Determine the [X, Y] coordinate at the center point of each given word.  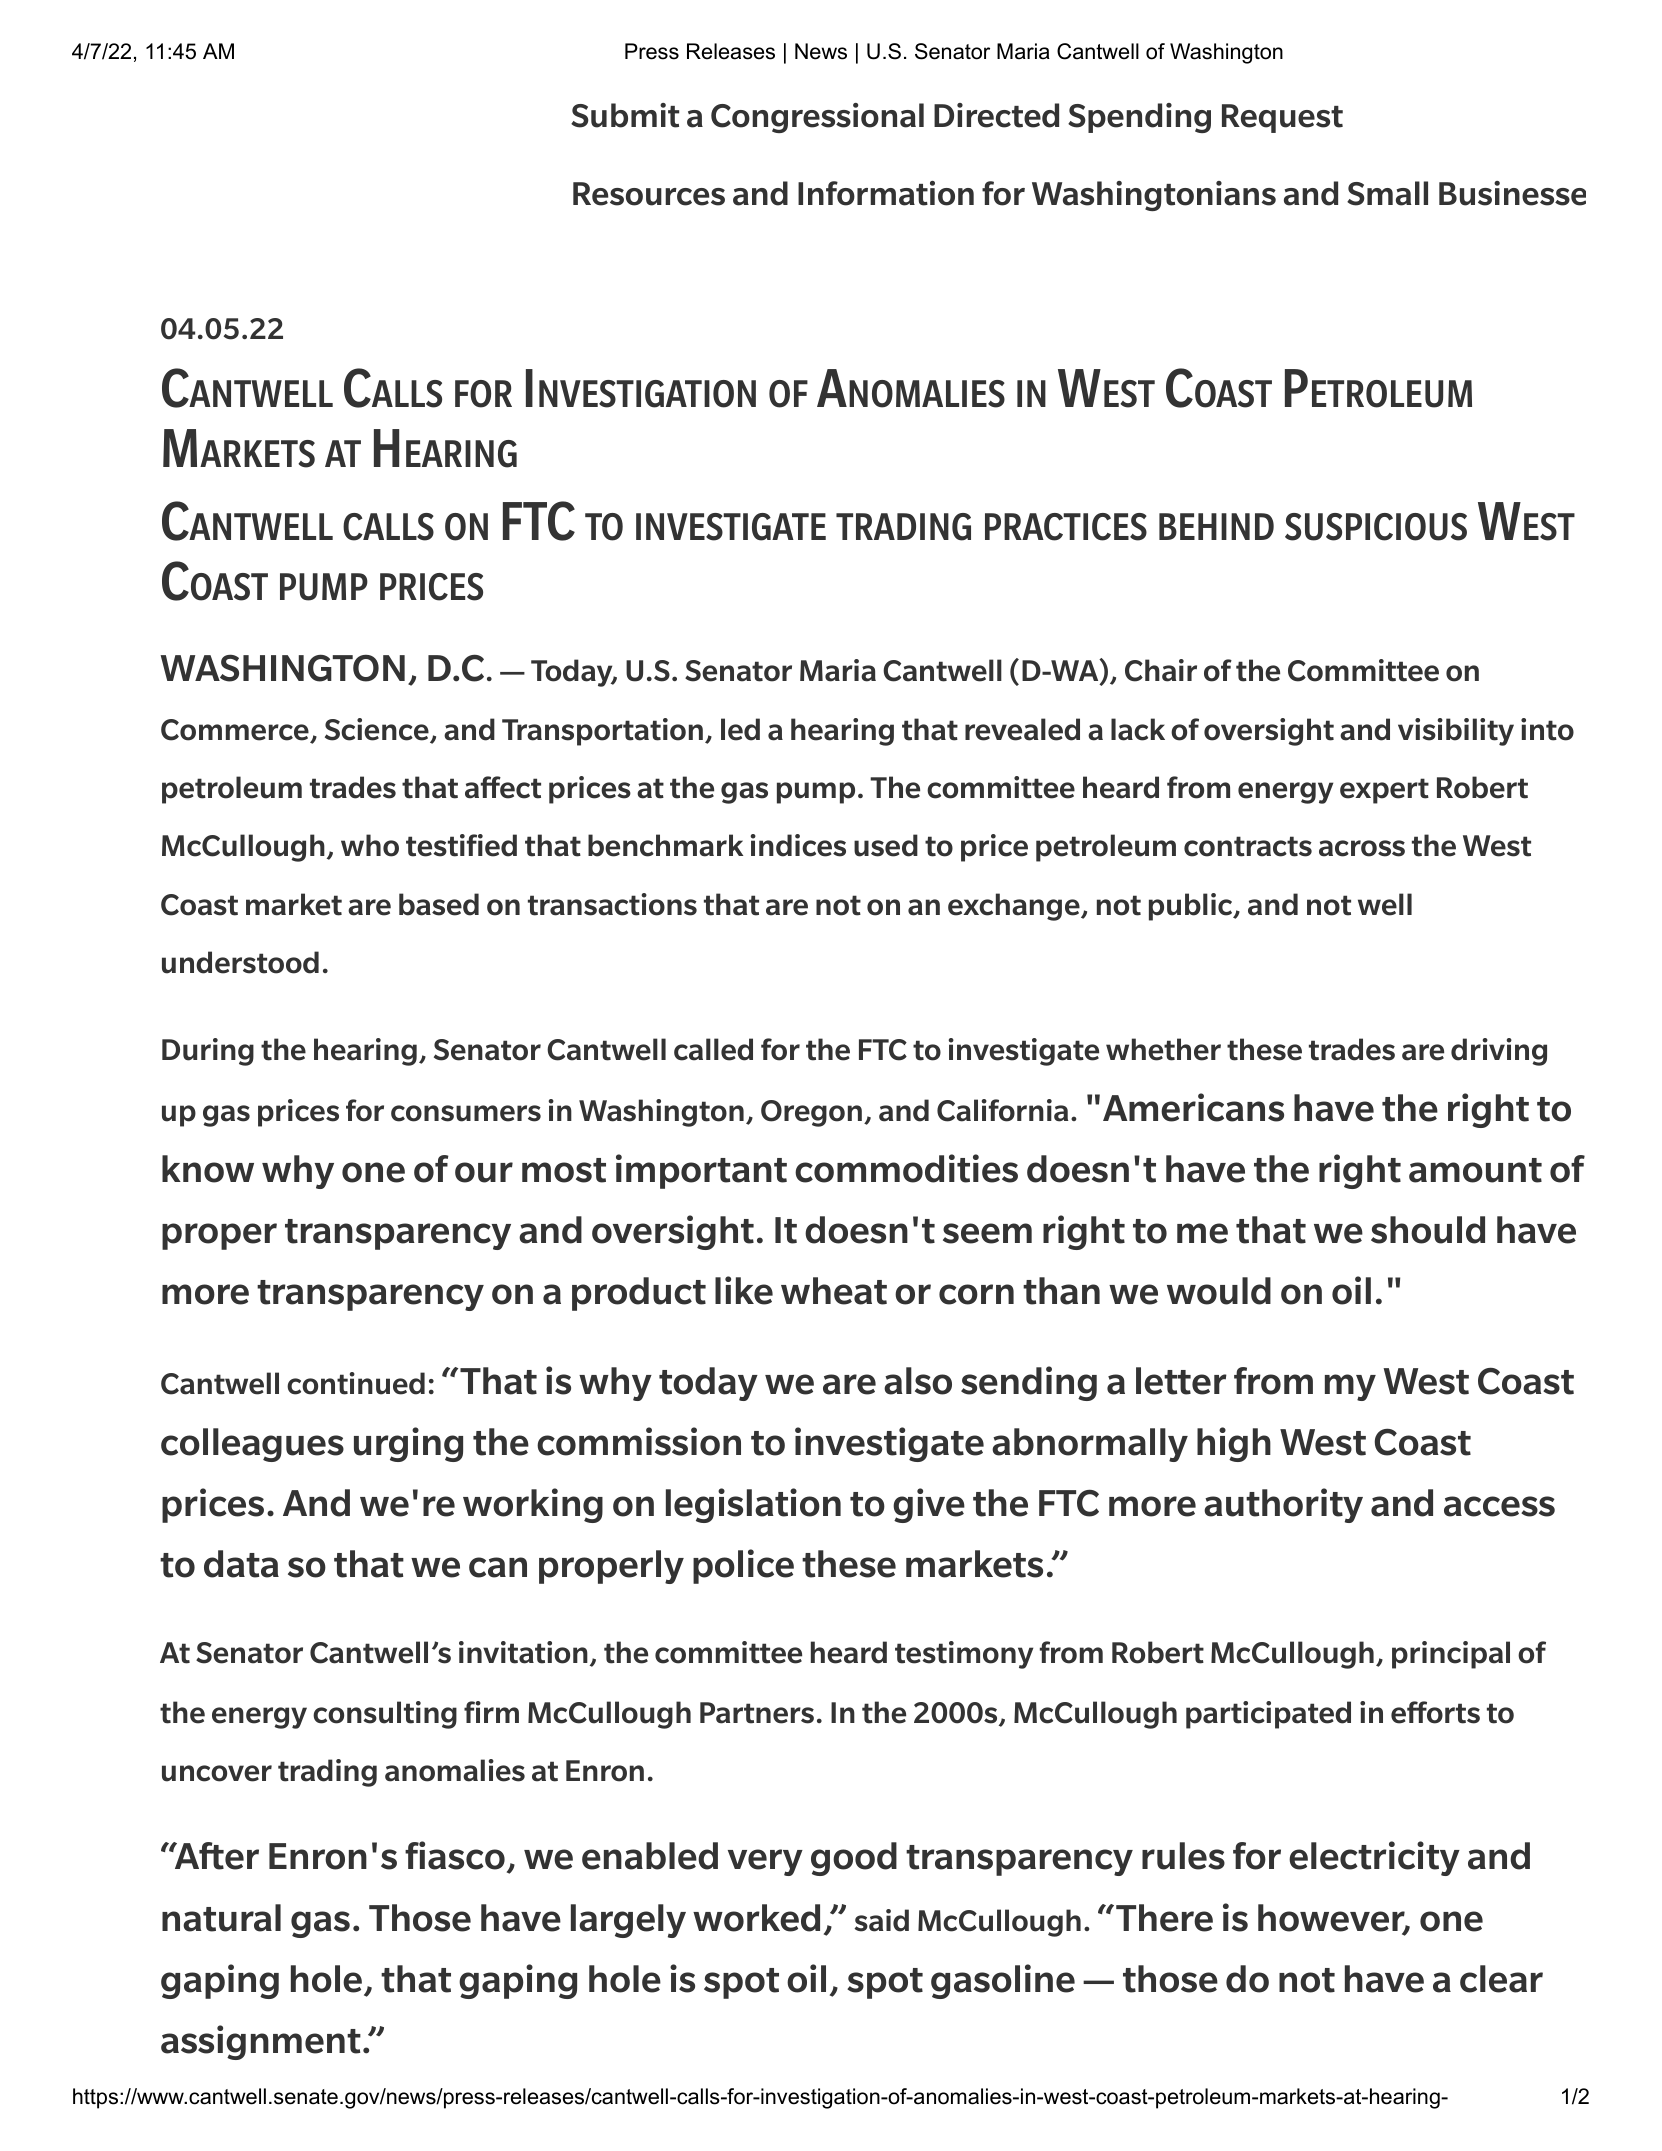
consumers [466, 1113]
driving [1499, 1052]
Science [378, 730]
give [929, 1505]
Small [1387, 193]
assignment [261, 2042]
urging [408, 1444]
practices [1066, 527]
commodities [906, 1168]
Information [886, 193]
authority [1283, 1505]
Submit [625, 115]
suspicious [1376, 527]
